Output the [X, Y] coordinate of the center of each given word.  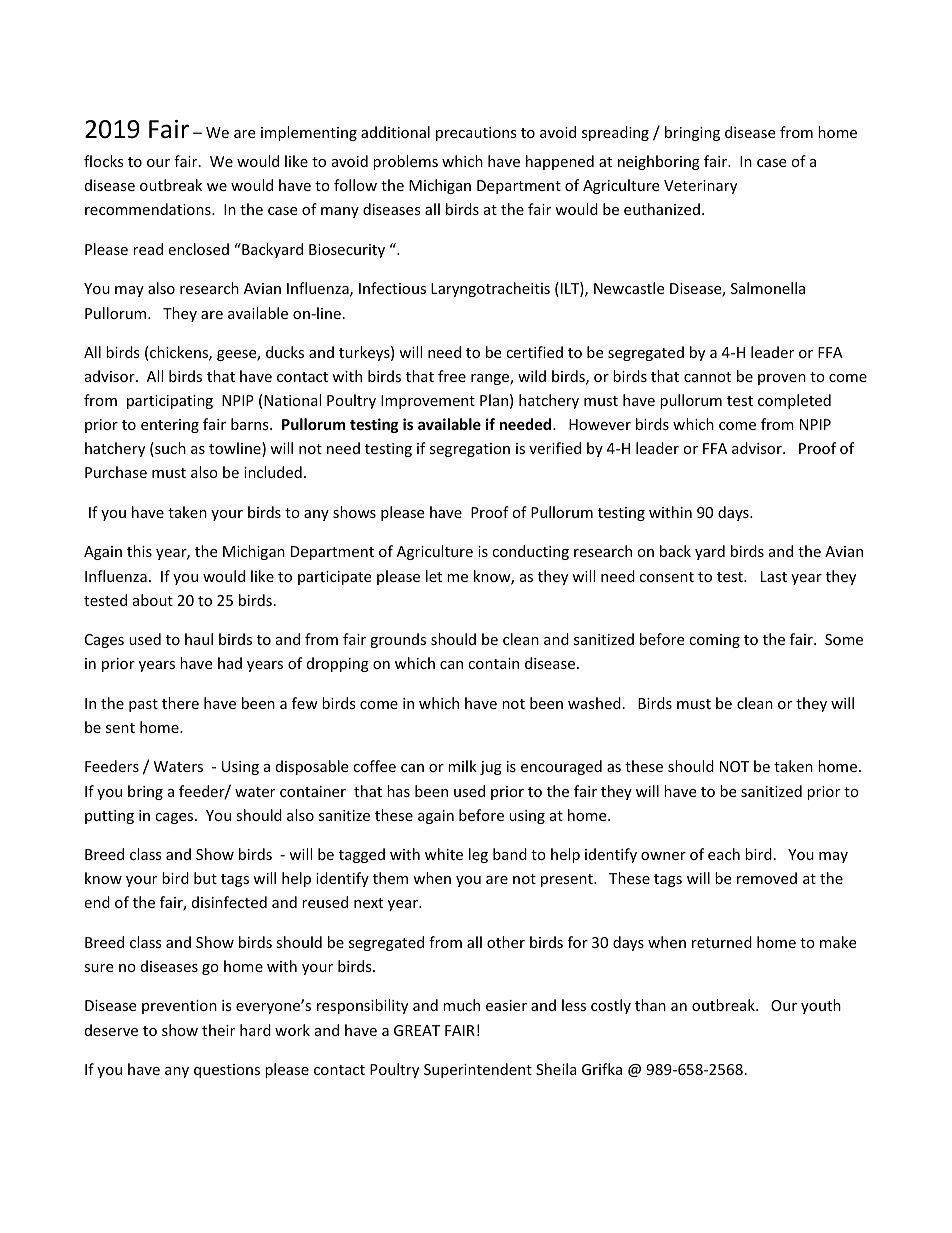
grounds [398, 640]
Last [774, 576]
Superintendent [478, 1070]
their [218, 1030]
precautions [476, 134]
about [153, 600]
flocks [104, 161]
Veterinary [700, 187]
